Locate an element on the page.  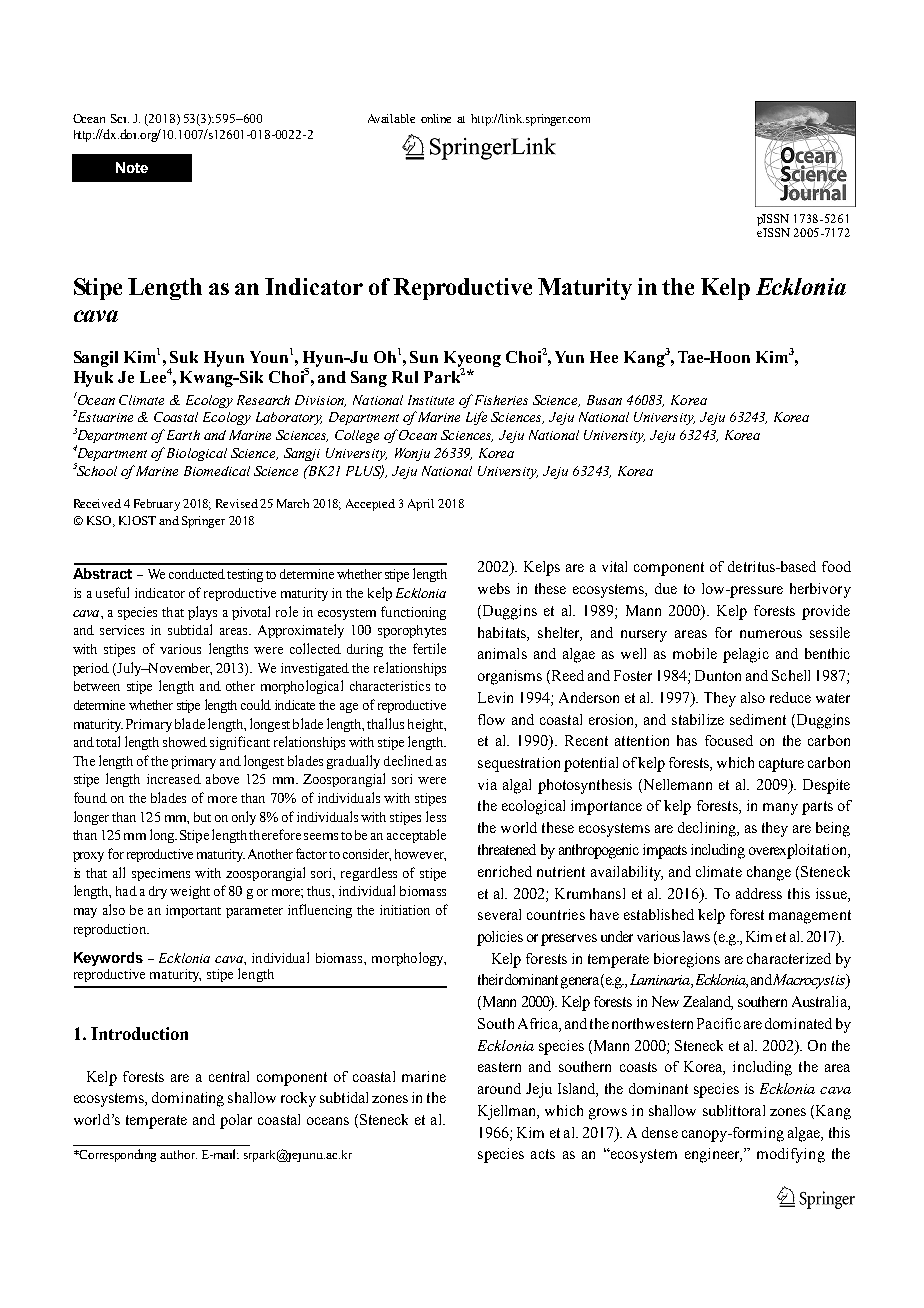
food is located at coordinates (836, 566).
